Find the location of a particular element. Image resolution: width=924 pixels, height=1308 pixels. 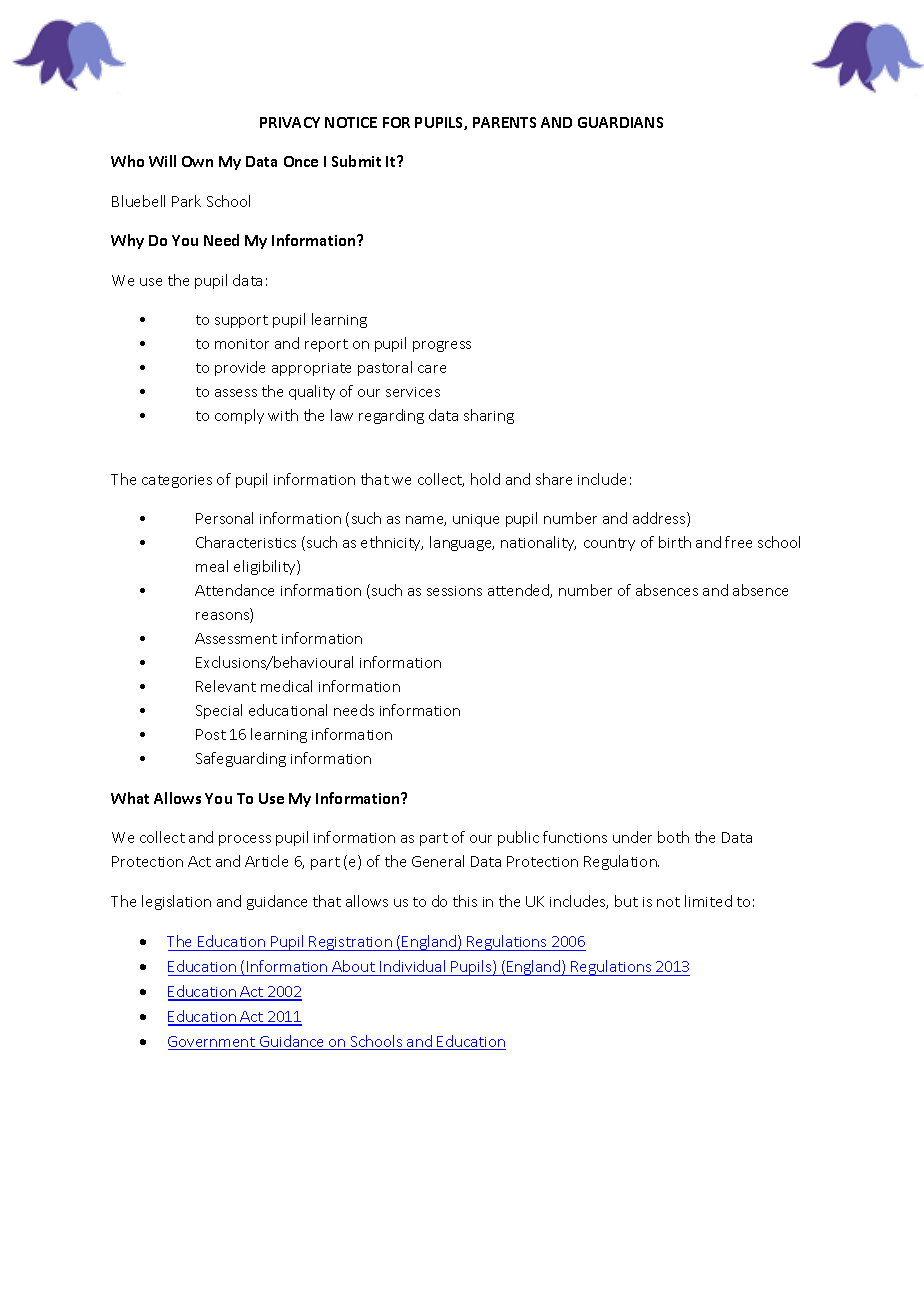

provide is located at coordinates (240, 368).
